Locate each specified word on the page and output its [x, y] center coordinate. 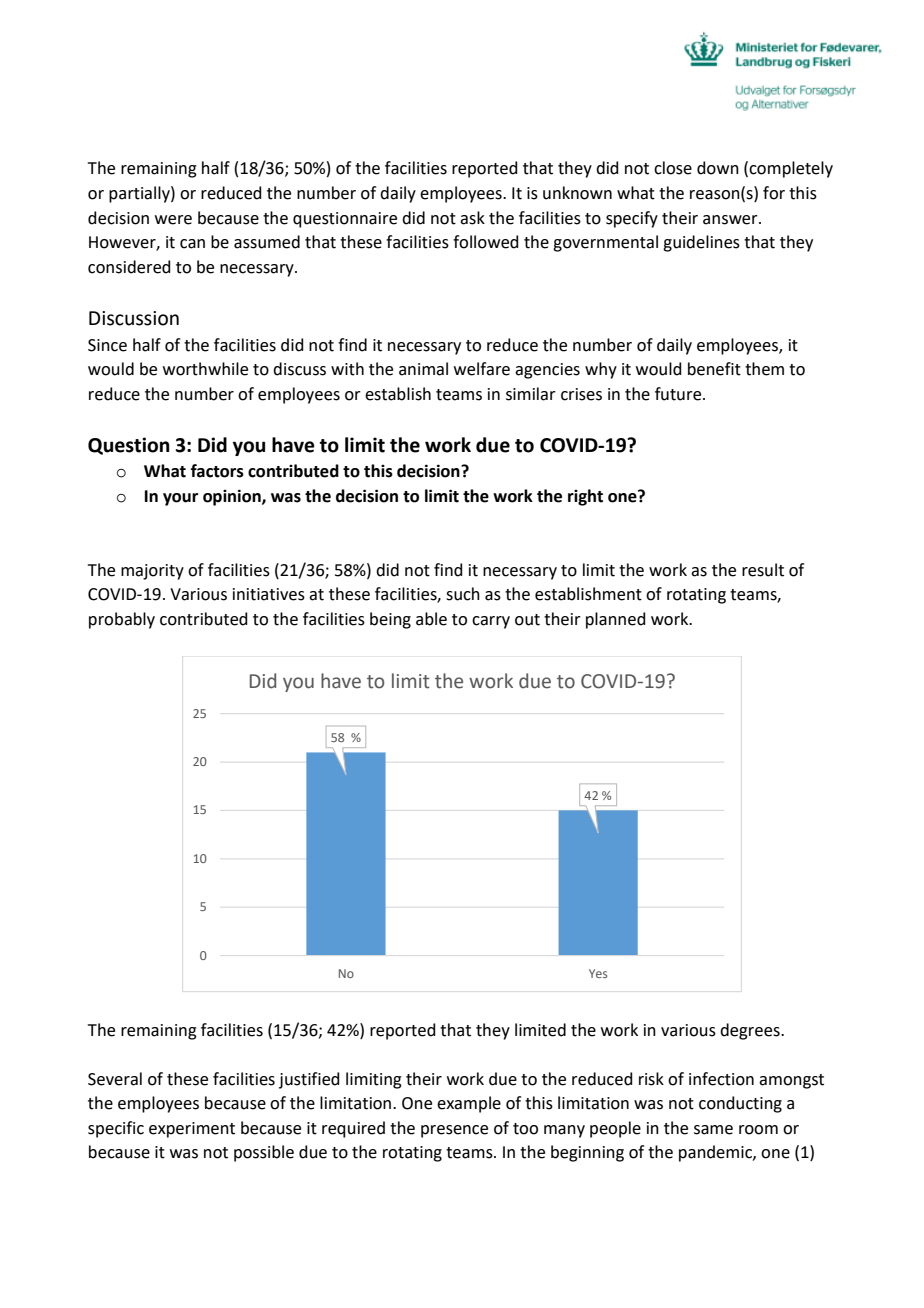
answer [731, 220]
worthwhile [205, 369]
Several [115, 1079]
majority [152, 572]
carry [491, 622]
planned [616, 620]
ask [472, 218]
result [763, 570]
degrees [751, 1031]
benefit [714, 369]
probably [122, 620]
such [463, 594]
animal [423, 369]
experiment [192, 1130]
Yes [598, 973]
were [173, 220]
